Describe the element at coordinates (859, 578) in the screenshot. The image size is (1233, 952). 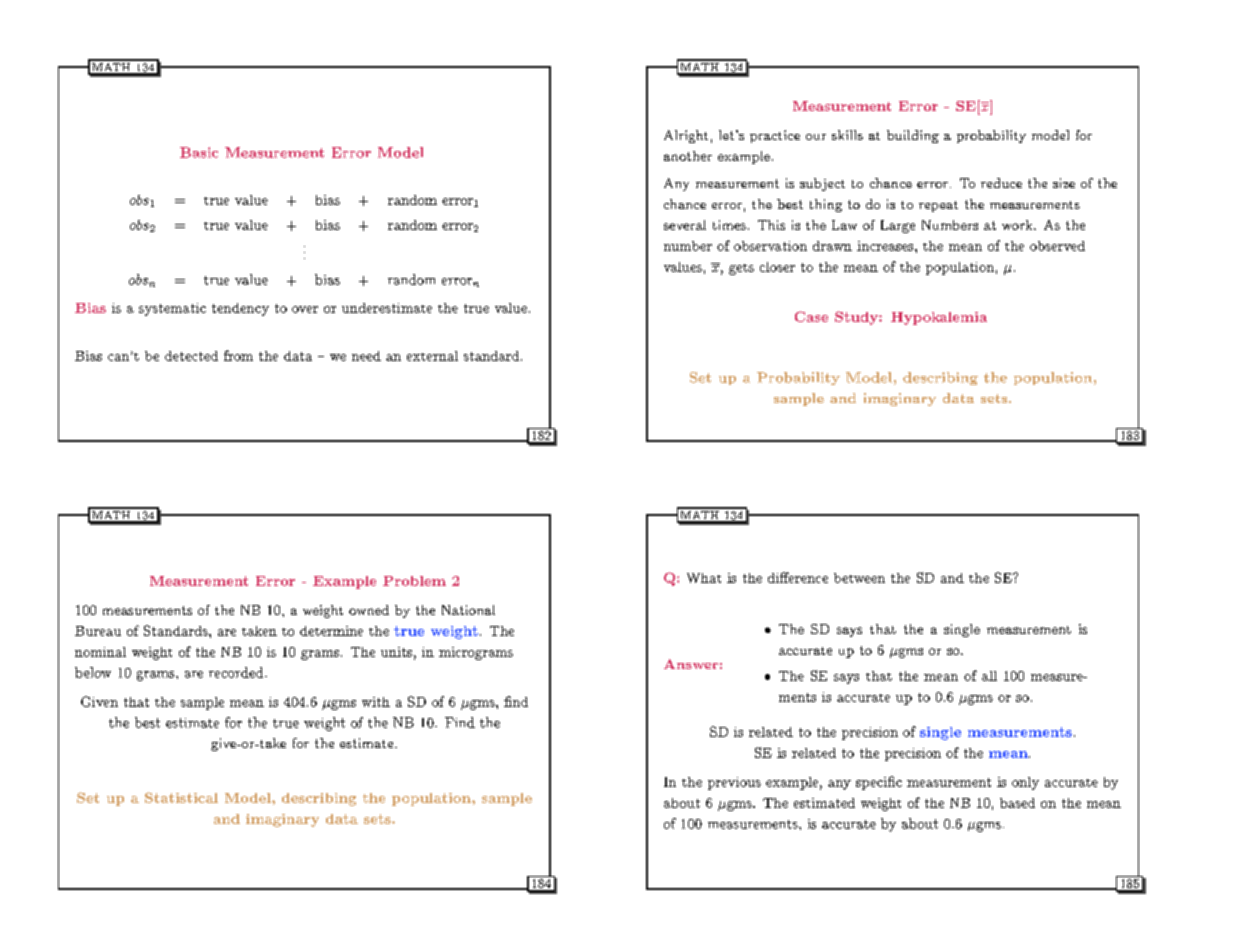
I see `between` at that location.
